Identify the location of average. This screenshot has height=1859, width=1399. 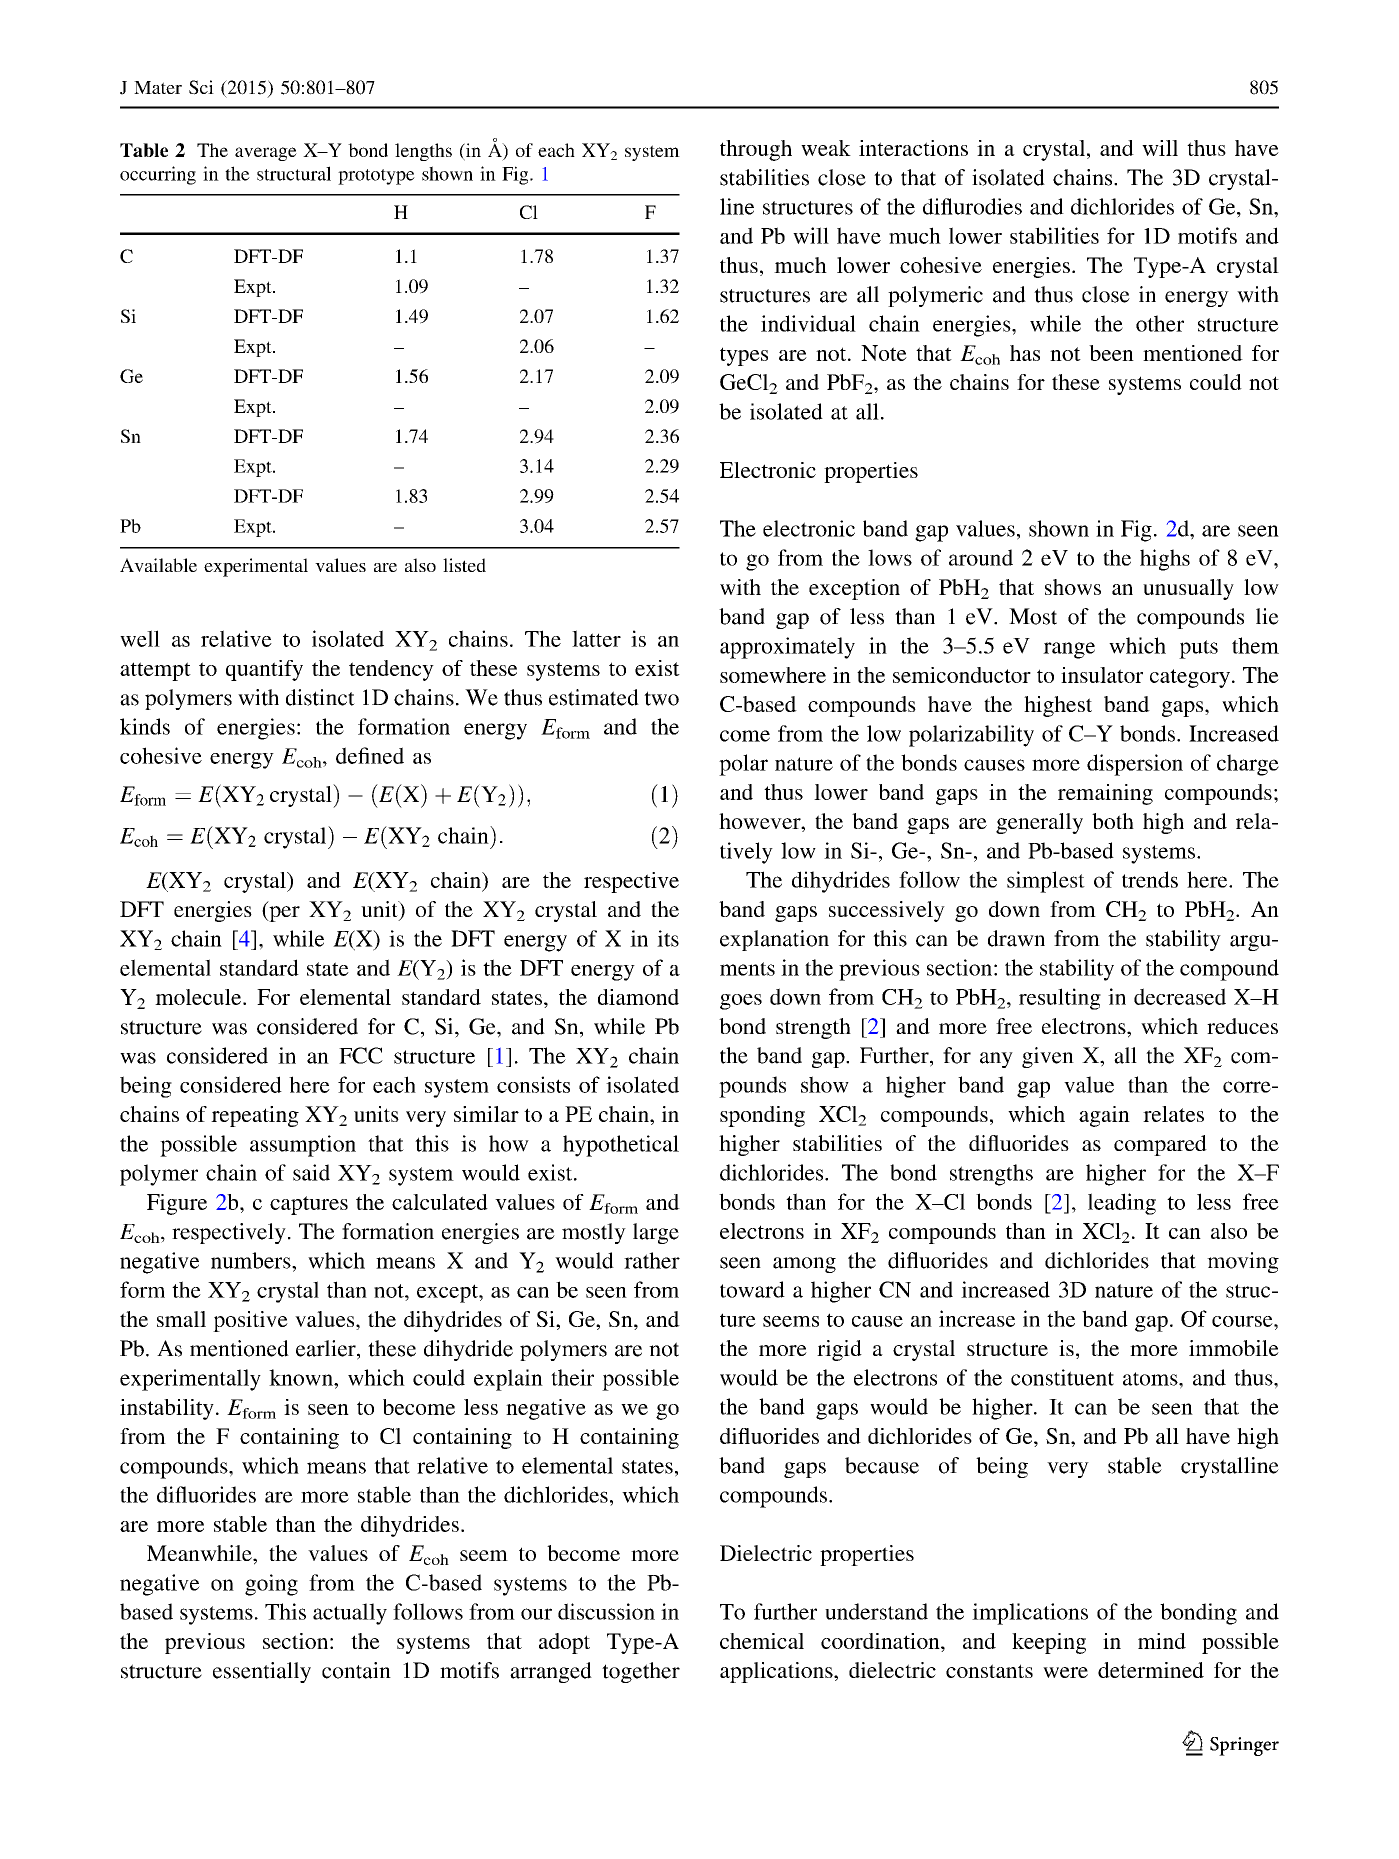
(266, 154).
